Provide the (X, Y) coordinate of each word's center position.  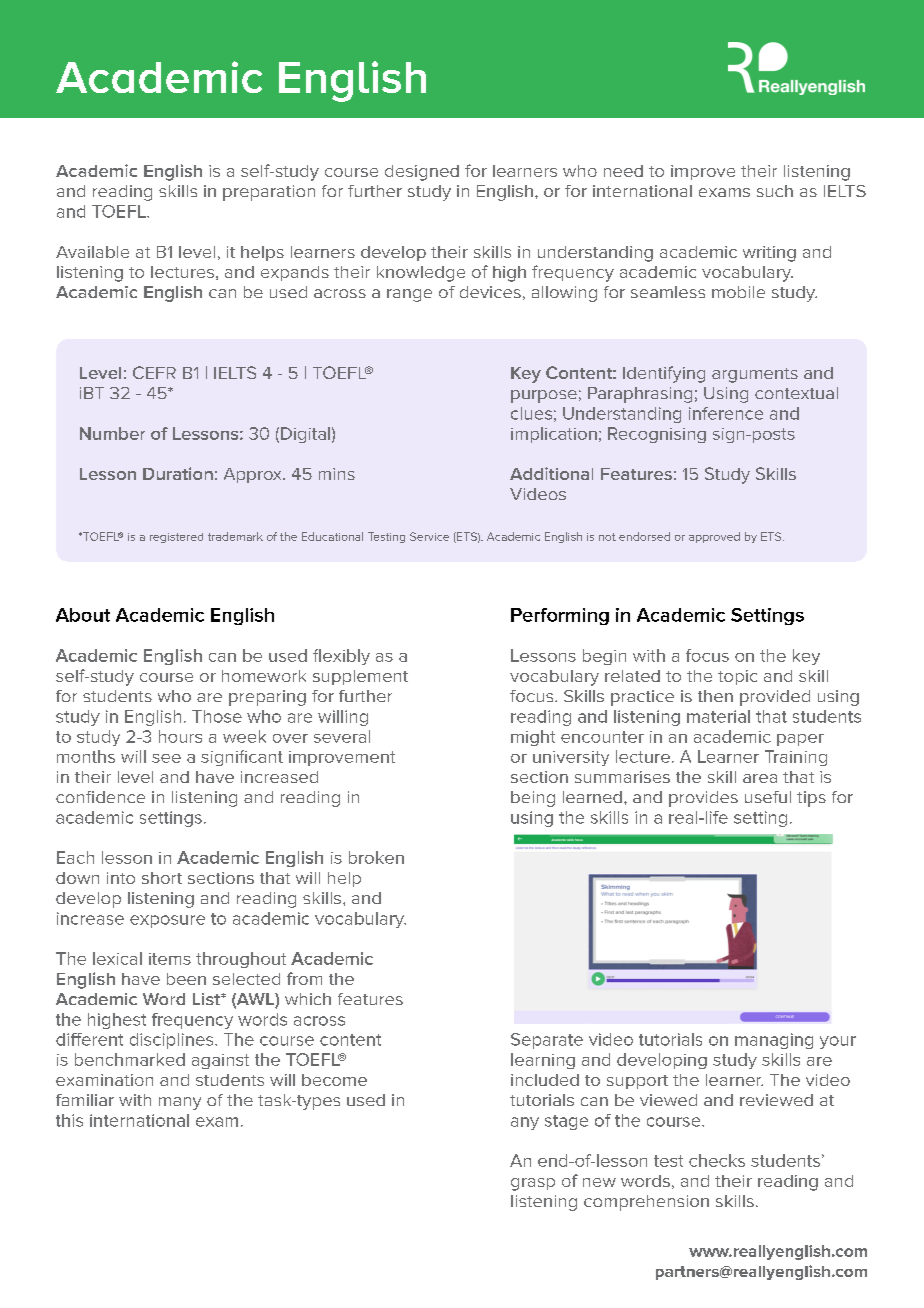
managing (774, 1041)
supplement (360, 677)
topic (737, 677)
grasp (533, 1184)
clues (531, 413)
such (775, 191)
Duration (178, 473)
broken (376, 857)
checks (717, 1160)
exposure (167, 921)
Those (217, 716)
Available (92, 252)
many (180, 1103)
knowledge (421, 274)
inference (726, 413)
